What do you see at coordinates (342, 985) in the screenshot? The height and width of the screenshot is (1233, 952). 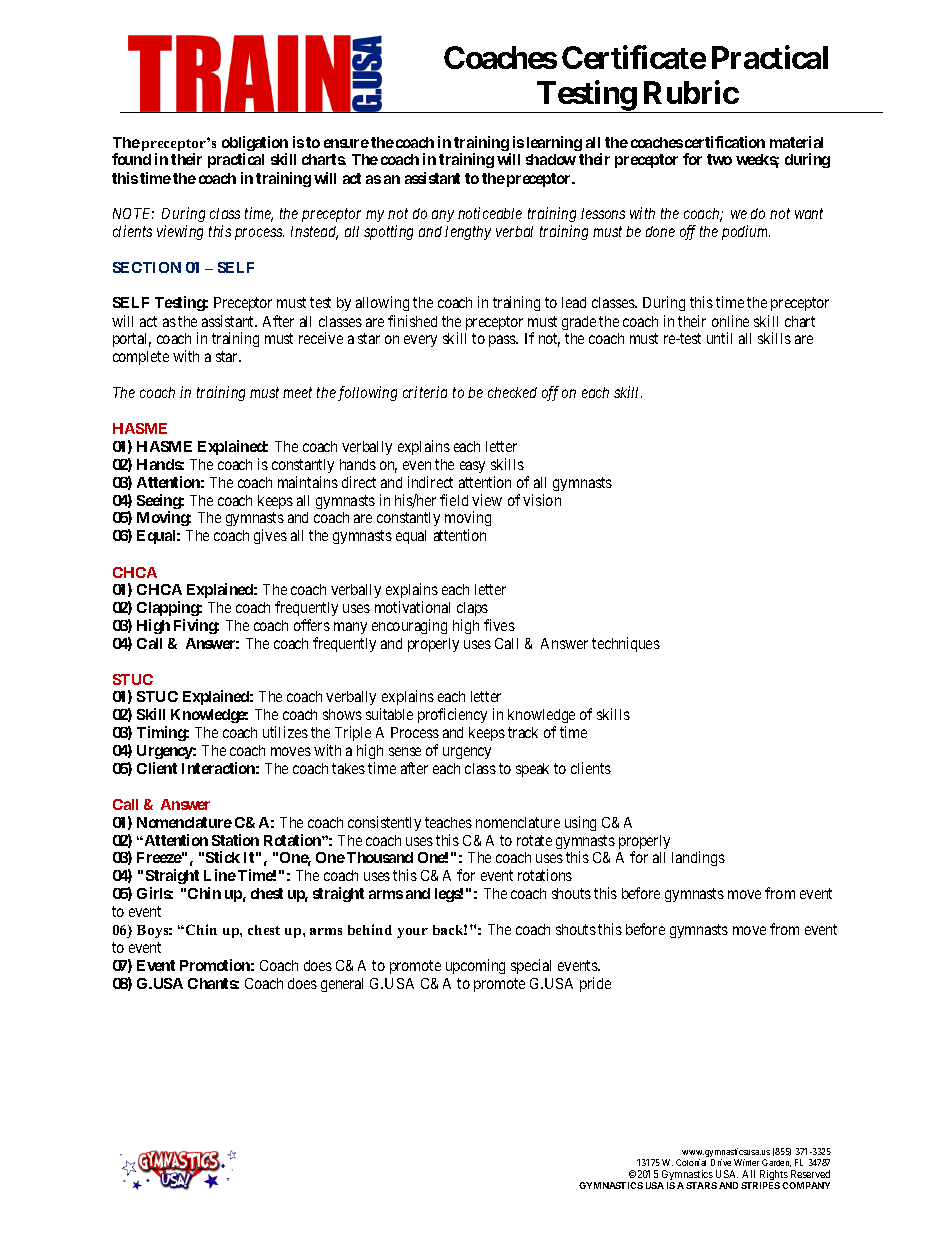 I see `general` at bounding box center [342, 985].
